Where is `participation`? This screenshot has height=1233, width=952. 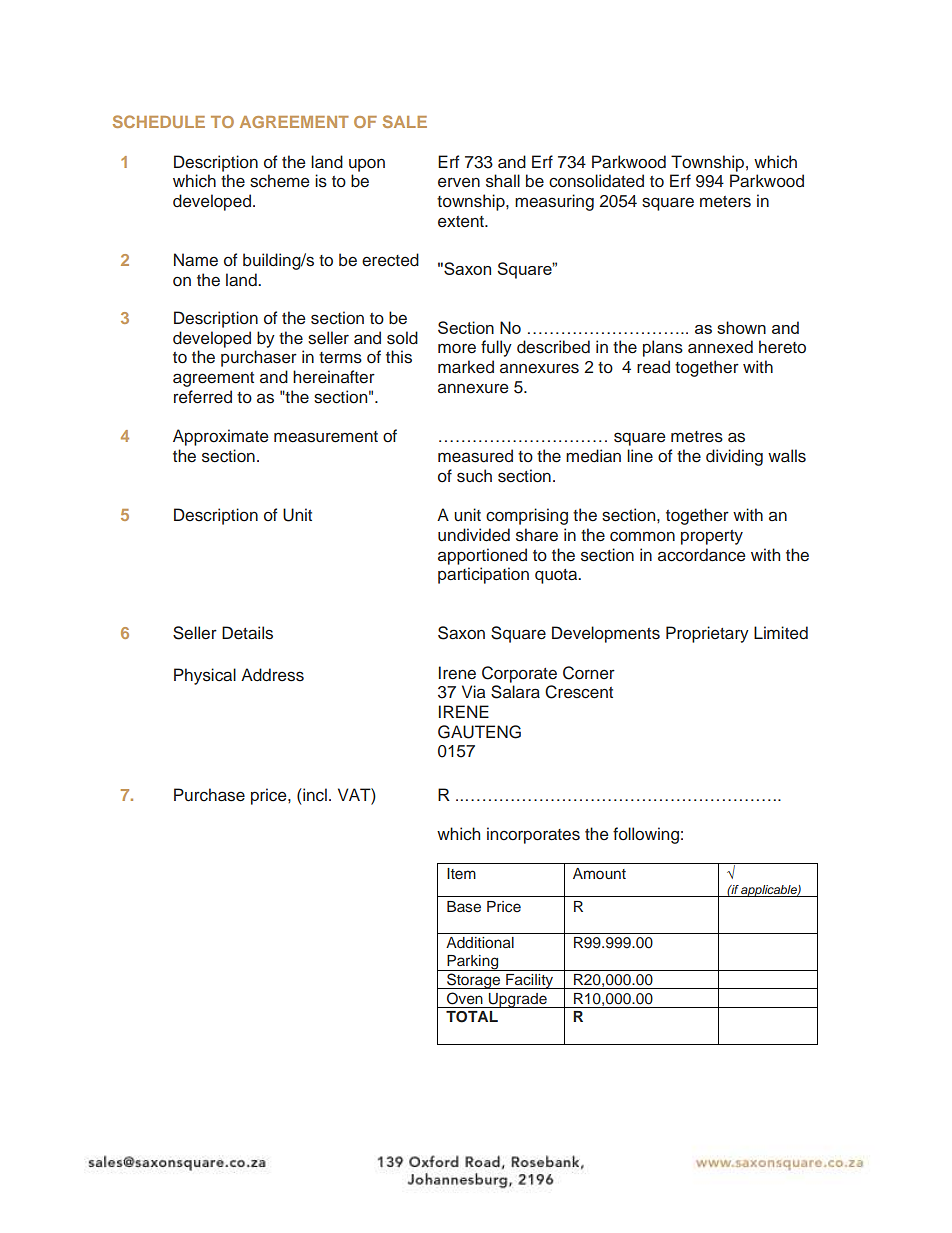 participation is located at coordinates (483, 575).
